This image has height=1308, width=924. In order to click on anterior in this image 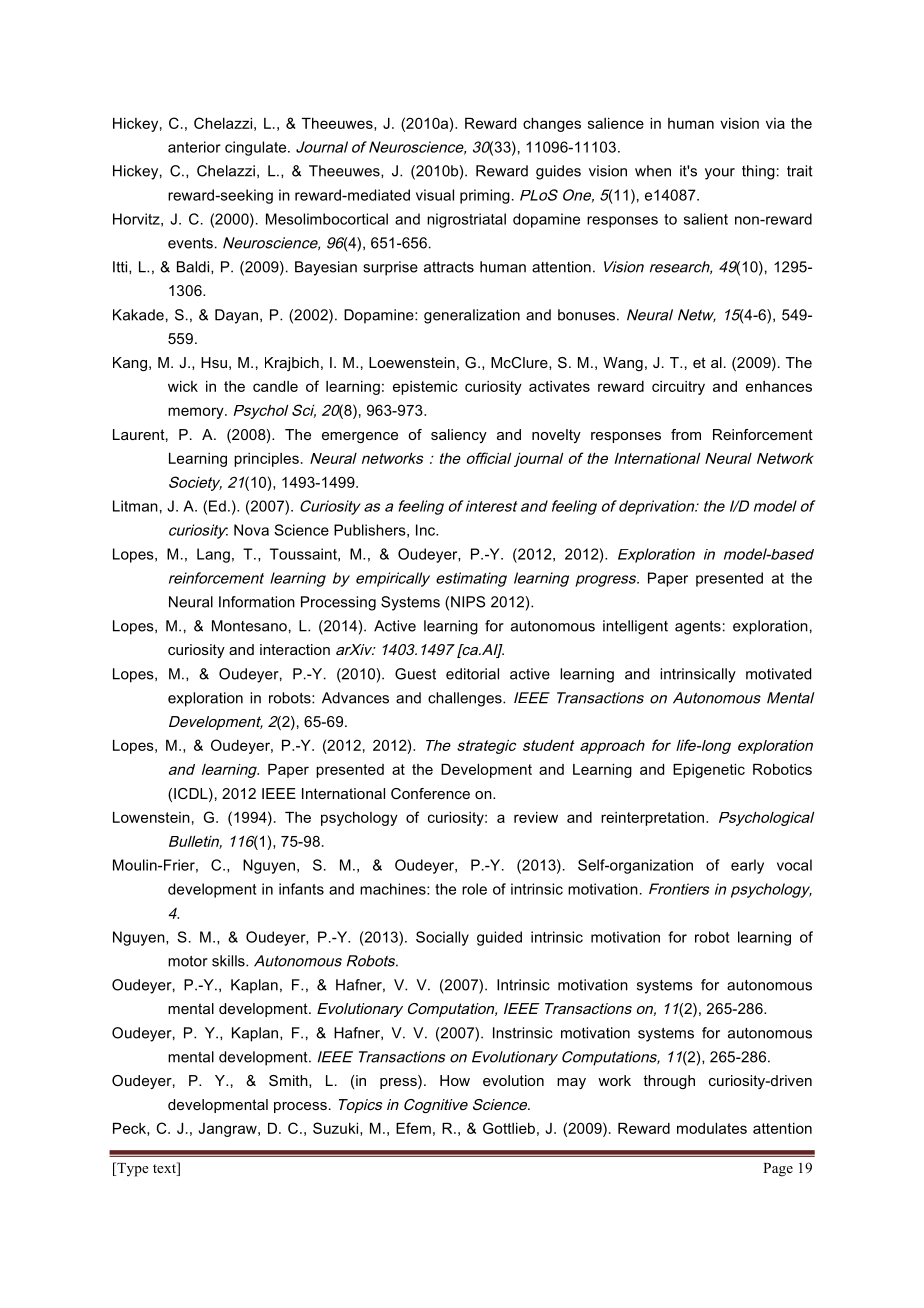, I will do `click(194, 147)`.
